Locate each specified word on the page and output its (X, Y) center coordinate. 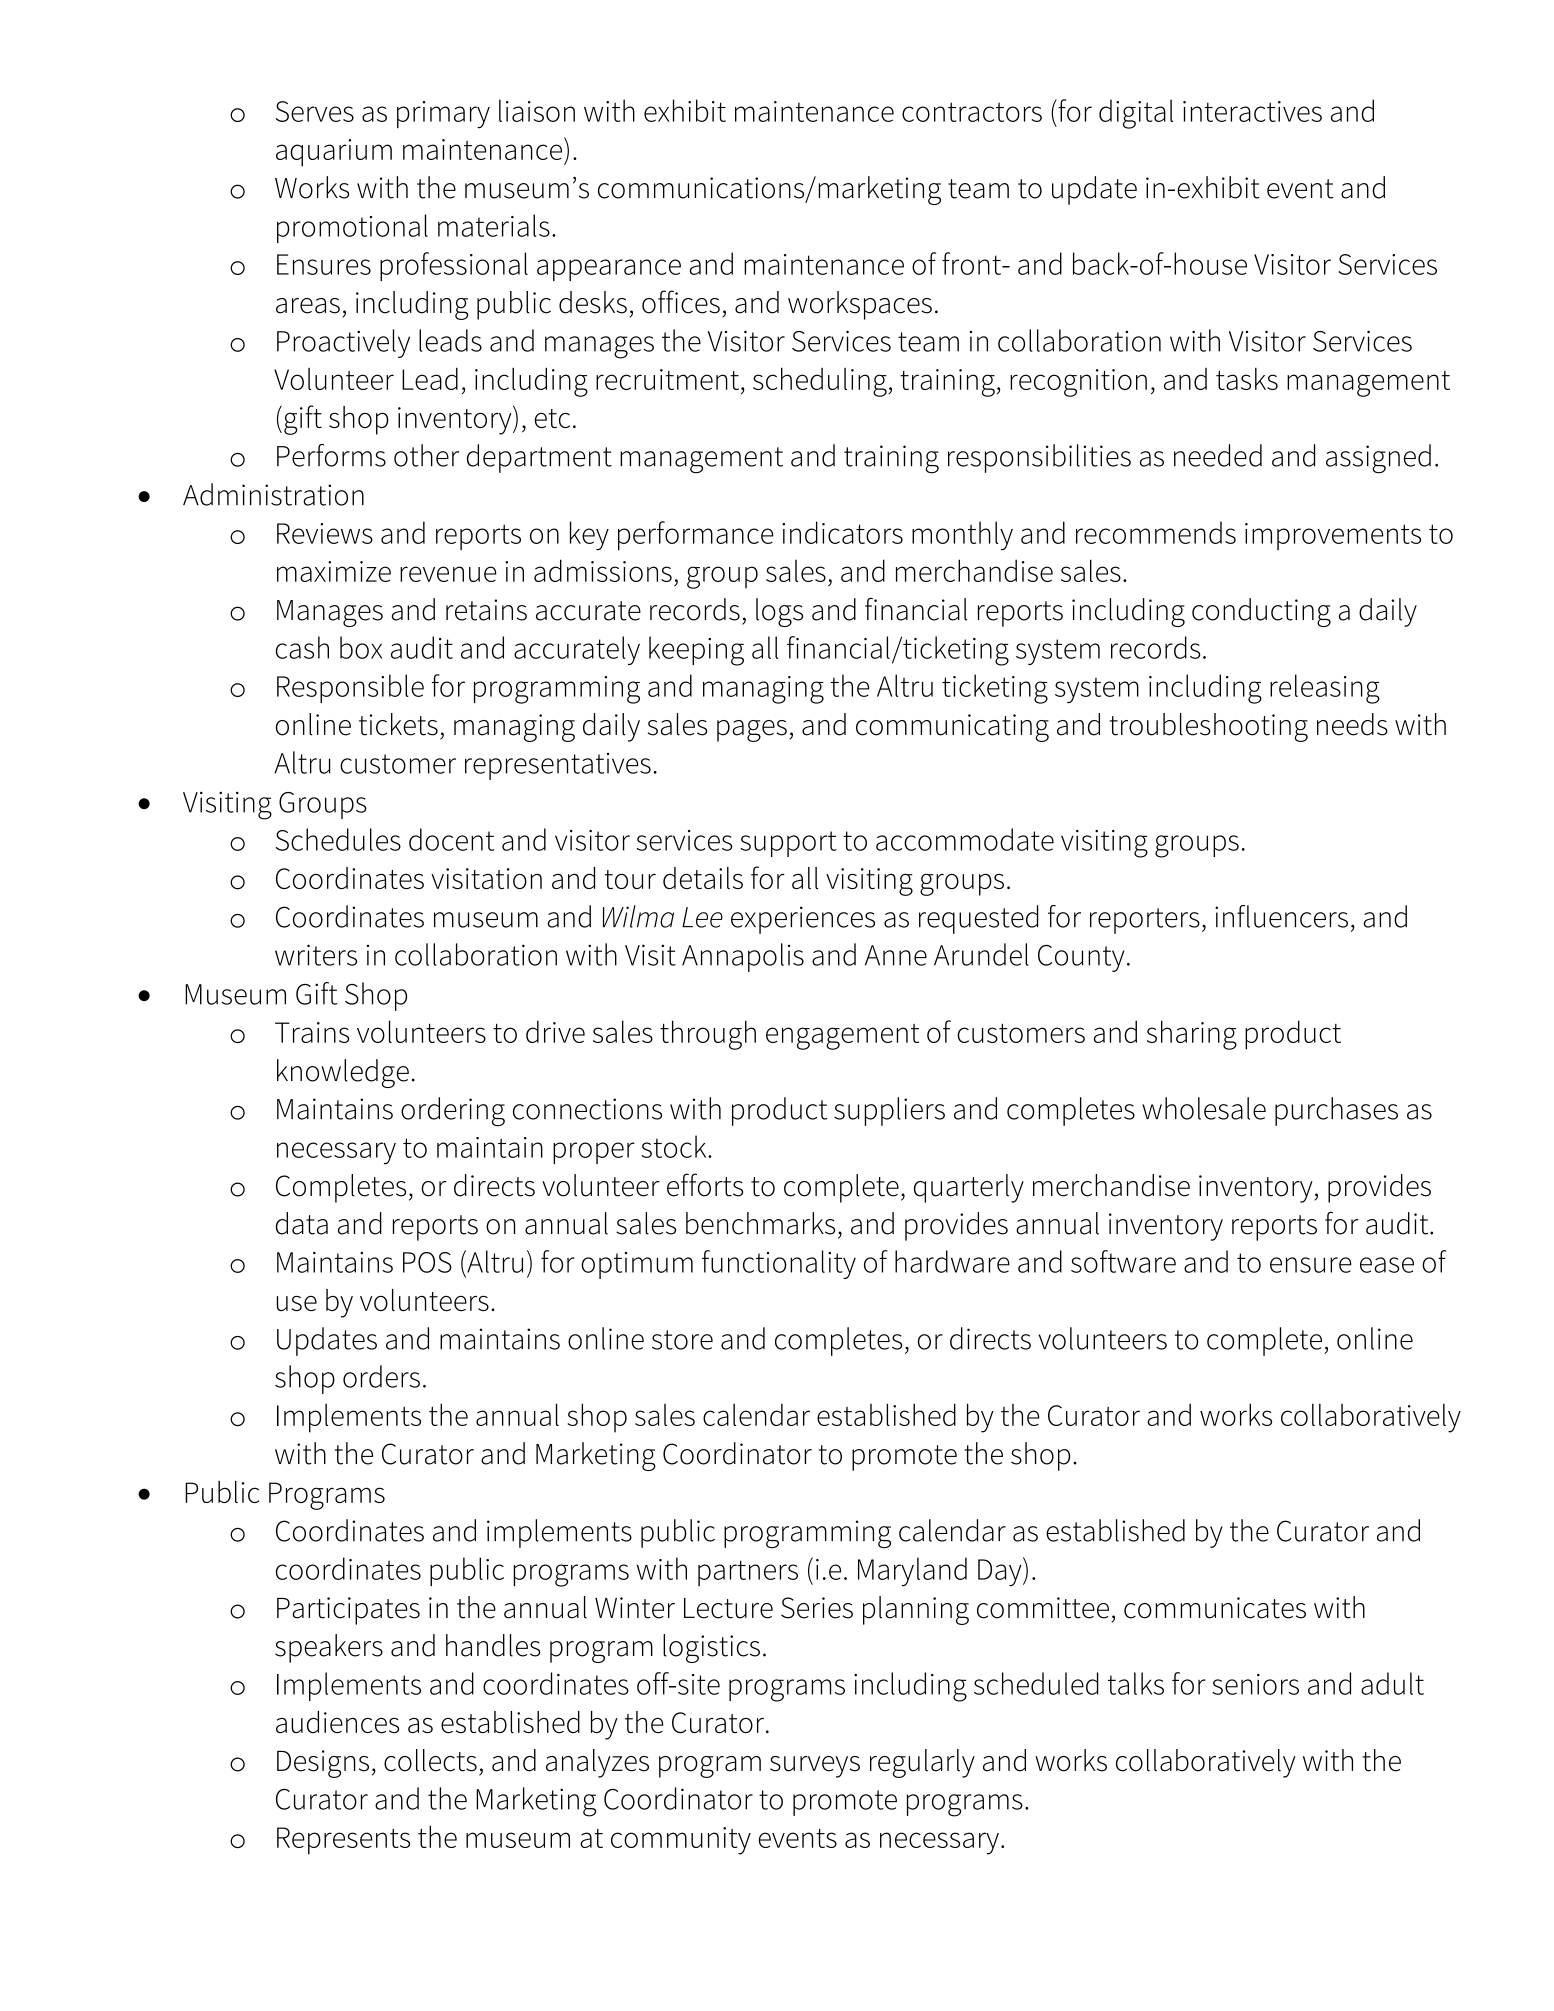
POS (427, 1262)
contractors (972, 112)
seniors (1255, 1684)
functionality (779, 1264)
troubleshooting (1209, 727)
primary (443, 115)
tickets (398, 724)
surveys (815, 1767)
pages (752, 731)
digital (1136, 114)
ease (1387, 1265)
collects (430, 1760)
